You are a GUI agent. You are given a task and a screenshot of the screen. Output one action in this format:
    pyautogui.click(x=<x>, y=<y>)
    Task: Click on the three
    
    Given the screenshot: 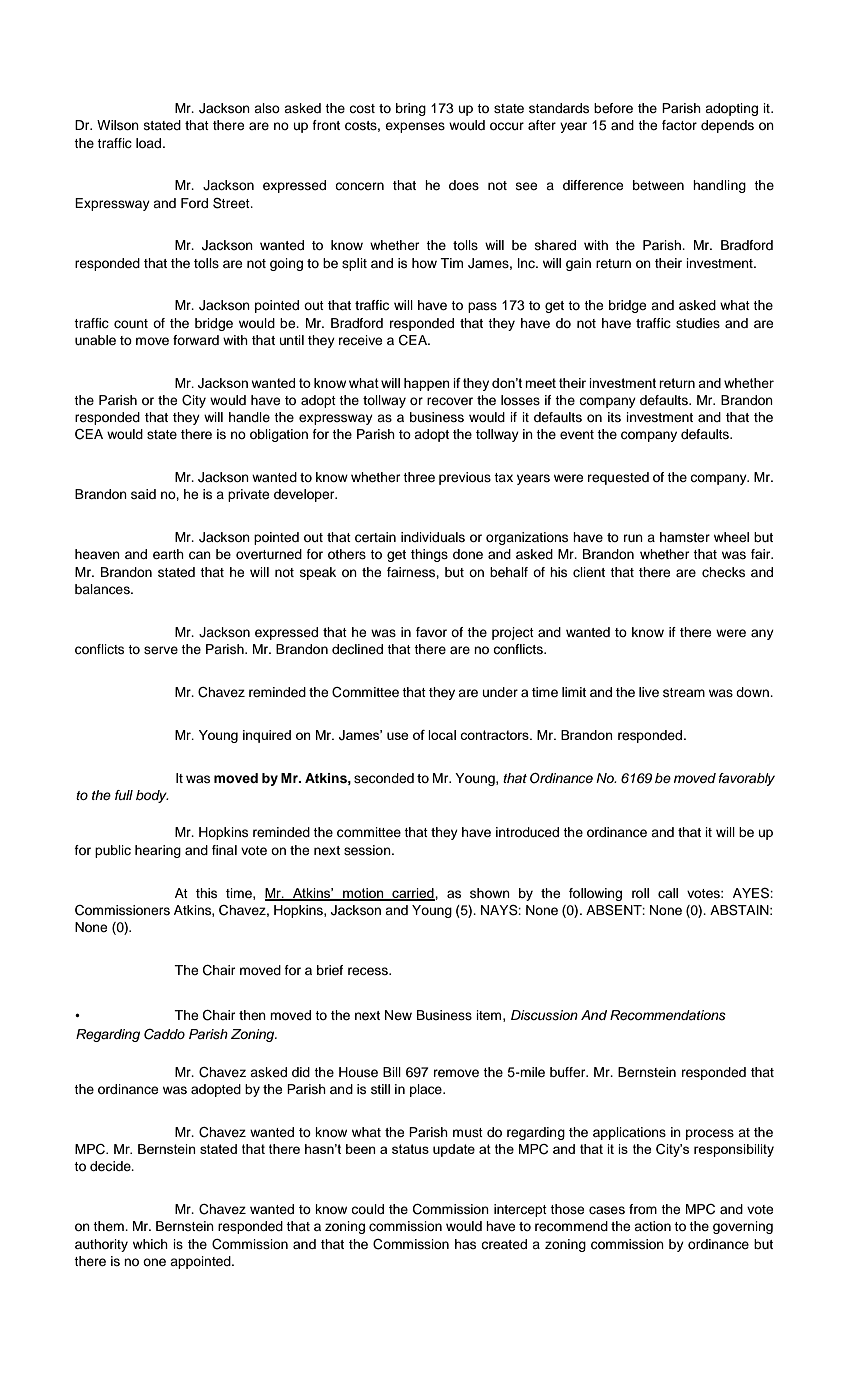 What is the action you would take?
    pyautogui.click(x=419, y=477)
